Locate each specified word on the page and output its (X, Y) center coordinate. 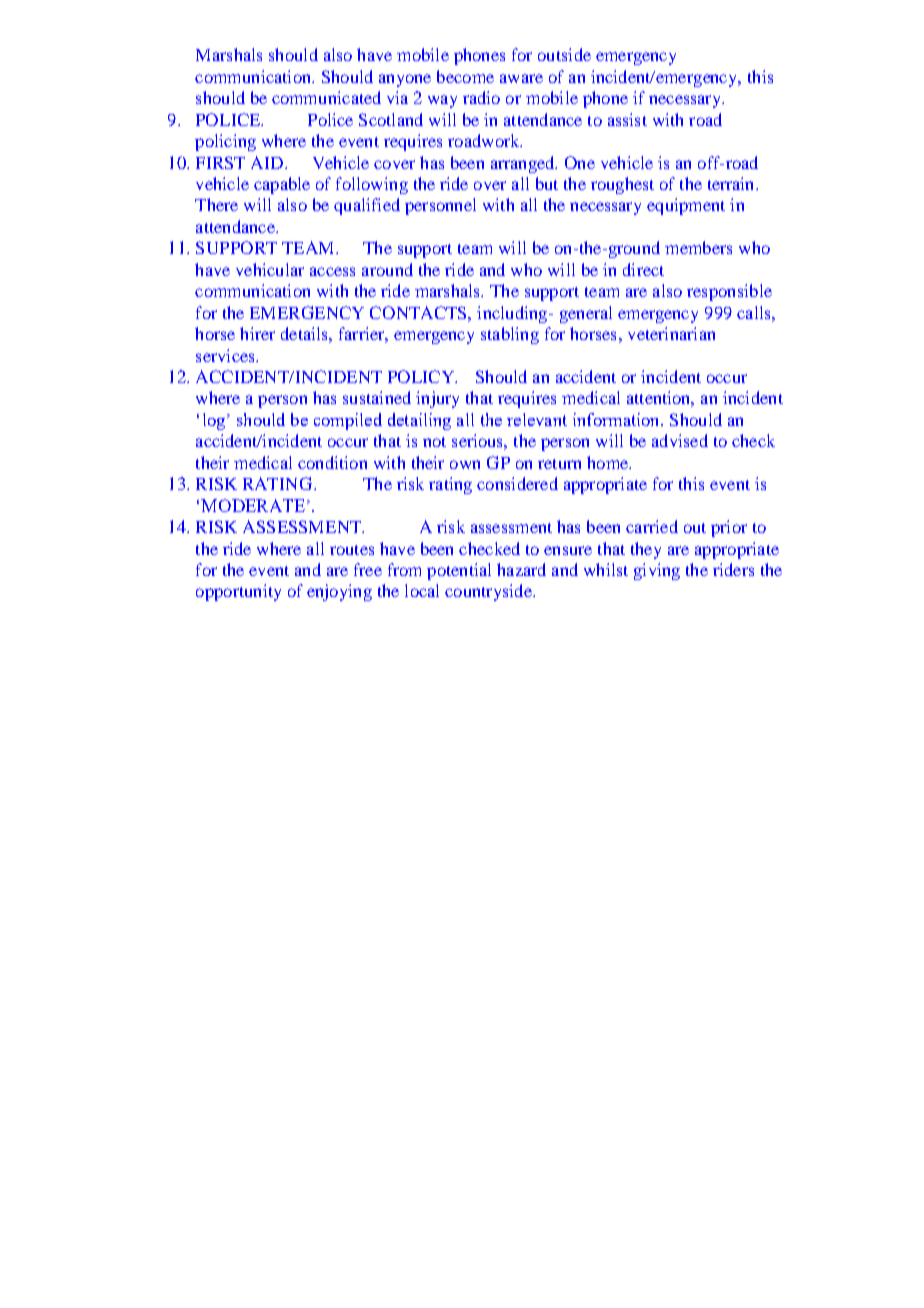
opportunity (238, 592)
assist (627, 119)
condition (332, 462)
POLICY (422, 376)
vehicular (270, 269)
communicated (326, 97)
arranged (524, 164)
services (226, 355)
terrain (732, 183)
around (387, 269)
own (465, 464)
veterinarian (671, 333)
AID (267, 162)
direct (643, 269)
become (465, 76)
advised (680, 440)
